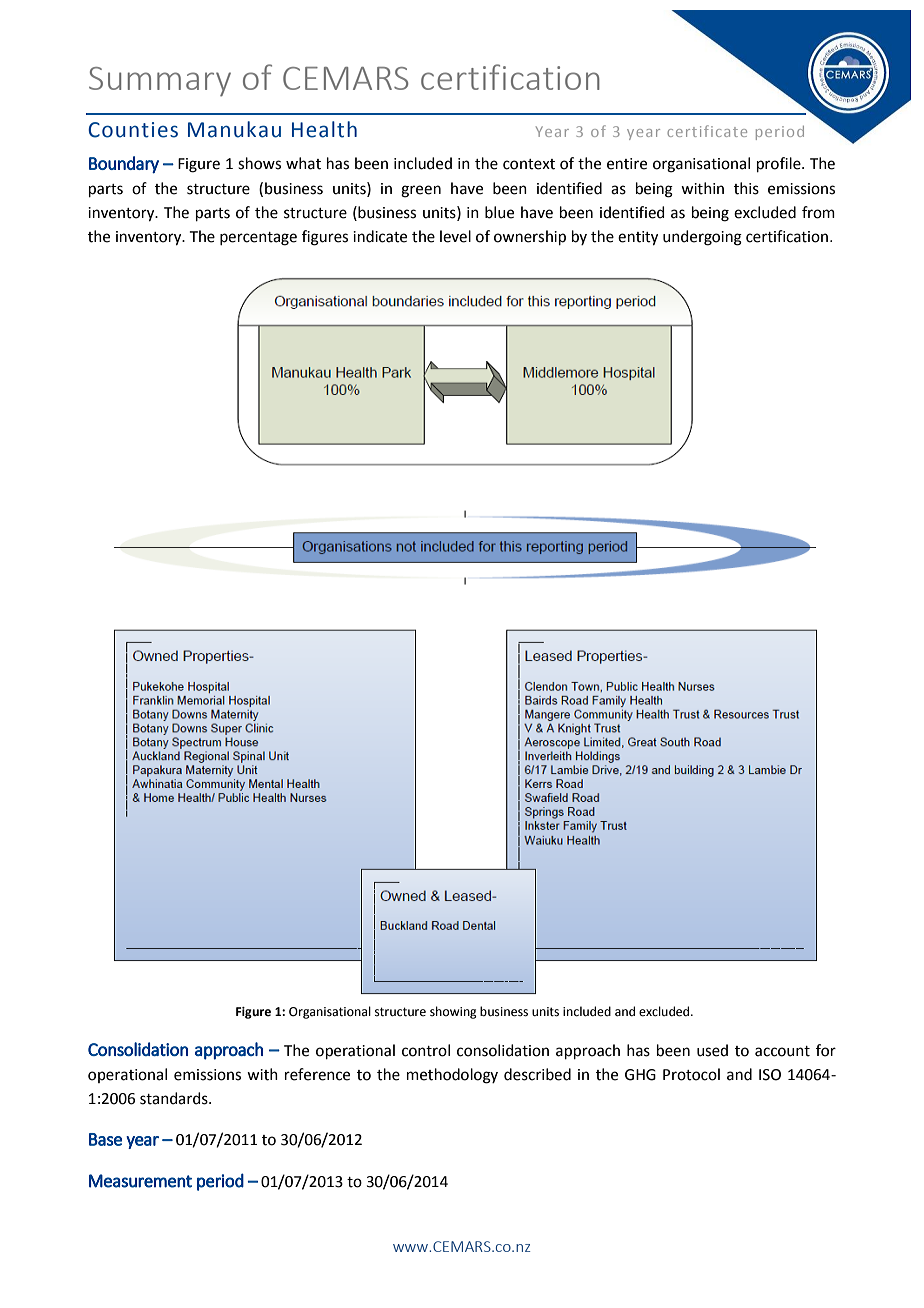  I want to click on reference, so click(317, 1074).
